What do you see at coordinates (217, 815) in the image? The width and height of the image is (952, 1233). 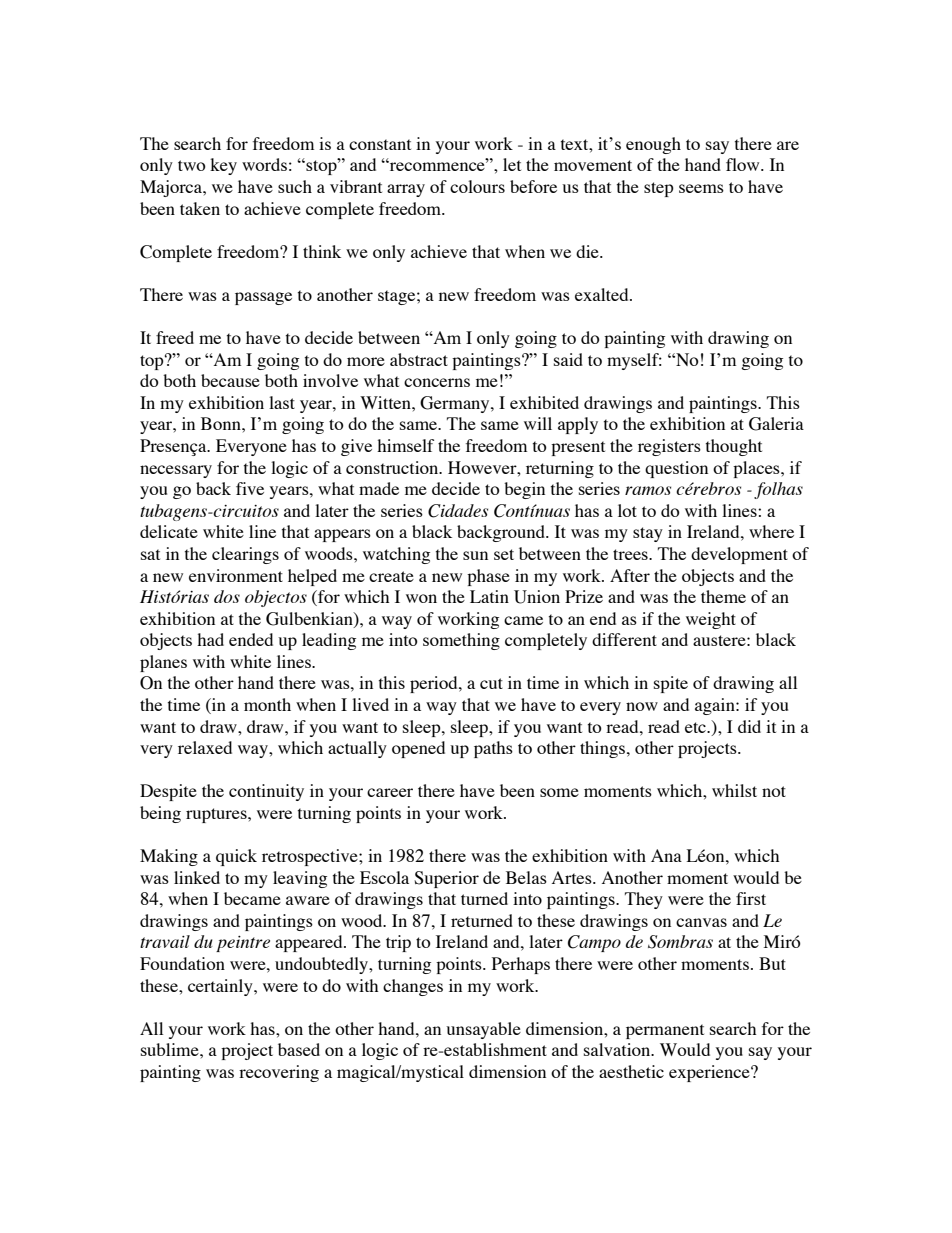 I see `ruptures` at bounding box center [217, 815].
